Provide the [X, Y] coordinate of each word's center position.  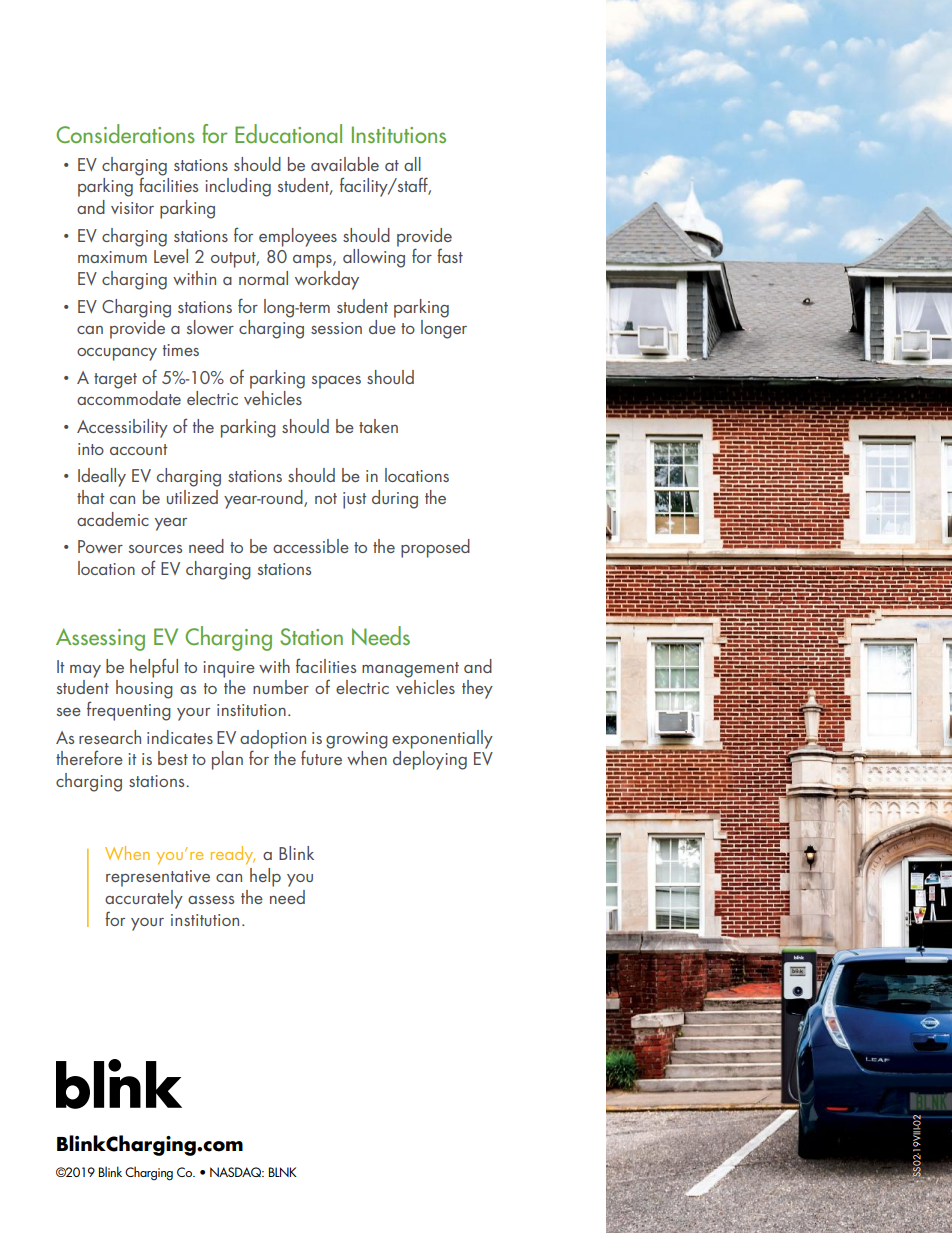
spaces [336, 382]
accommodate [129, 398]
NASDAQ [237, 1172]
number [281, 687]
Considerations [125, 134]
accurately [144, 899]
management [410, 670]
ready [233, 855]
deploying [430, 760]
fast [450, 255]
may [85, 671]
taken [378, 426]
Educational [288, 134]
